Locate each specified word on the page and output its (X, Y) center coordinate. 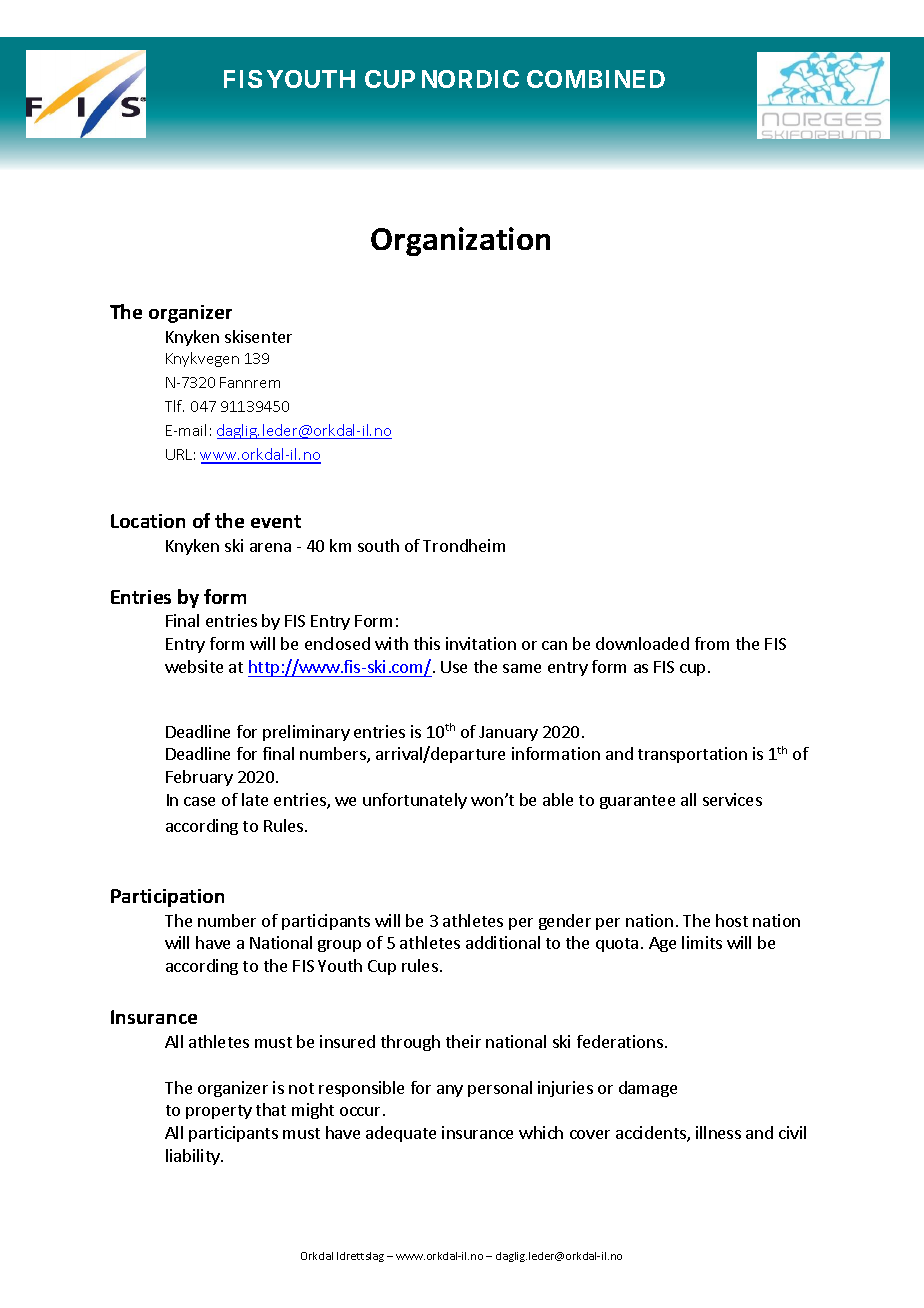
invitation (481, 643)
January (508, 733)
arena (270, 547)
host (732, 920)
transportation (692, 755)
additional (503, 942)
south (378, 545)
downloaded (642, 643)
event (276, 521)
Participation (167, 898)
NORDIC (470, 79)
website (194, 666)
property (219, 1112)
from (712, 643)
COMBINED (596, 79)
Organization (460, 241)
